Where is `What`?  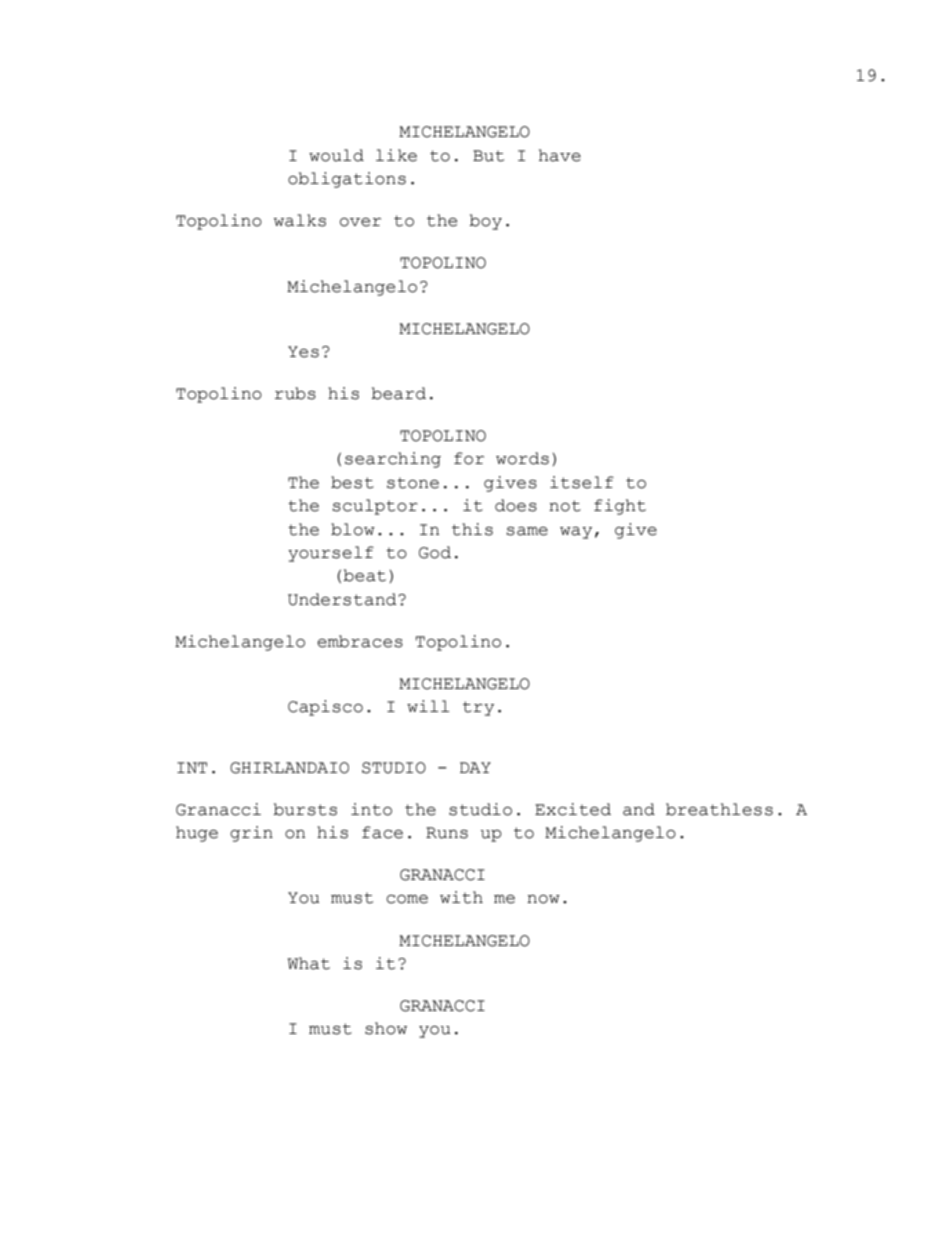
What is located at coordinates (309, 963).
